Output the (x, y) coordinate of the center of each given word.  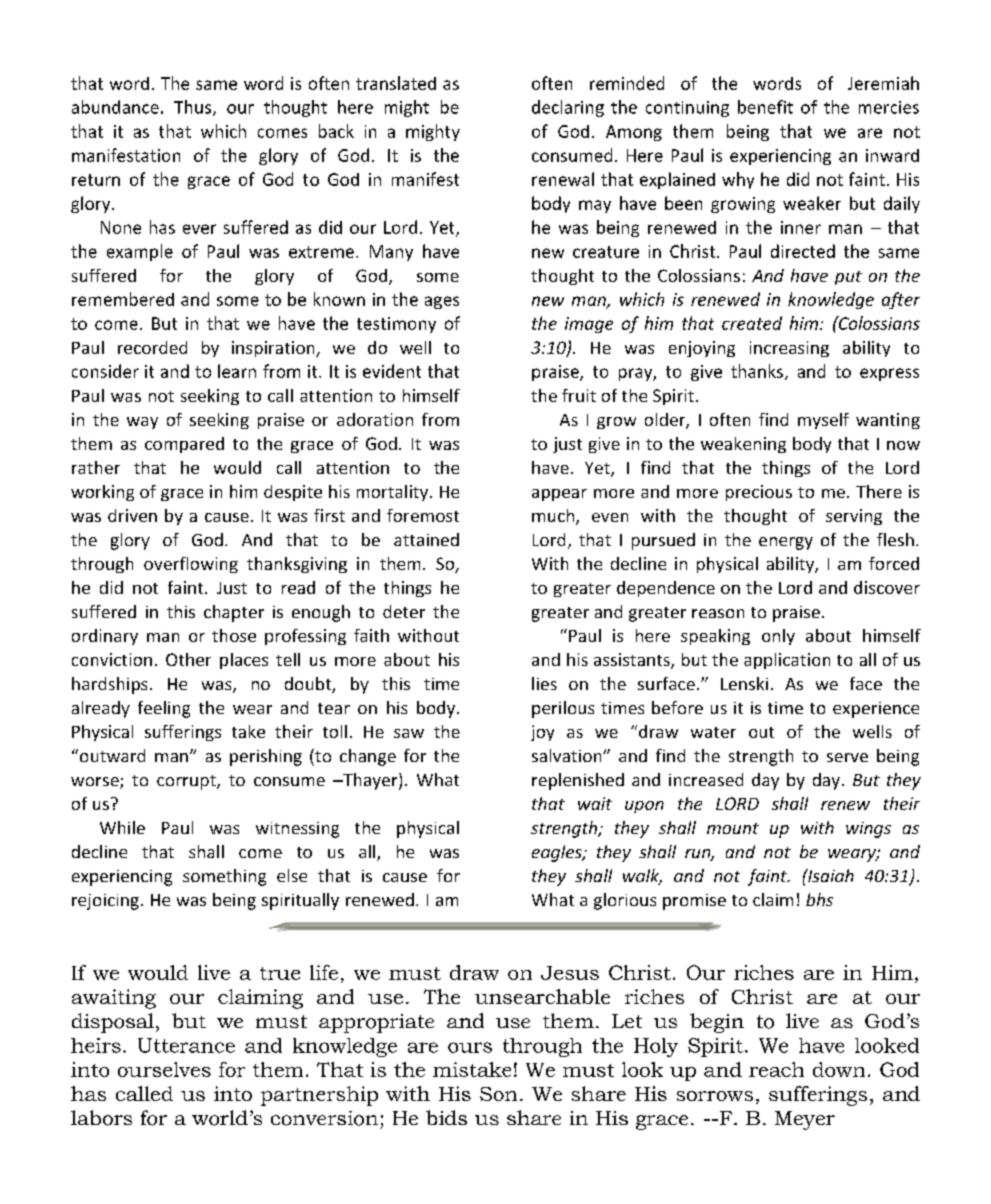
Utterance (186, 1045)
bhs (819, 899)
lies (544, 683)
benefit (765, 107)
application (787, 661)
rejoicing (105, 902)
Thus (194, 108)
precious (759, 493)
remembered (123, 299)
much (554, 517)
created (752, 323)
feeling (164, 709)
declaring (568, 108)
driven (132, 515)
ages (442, 302)
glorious (625, 901)
